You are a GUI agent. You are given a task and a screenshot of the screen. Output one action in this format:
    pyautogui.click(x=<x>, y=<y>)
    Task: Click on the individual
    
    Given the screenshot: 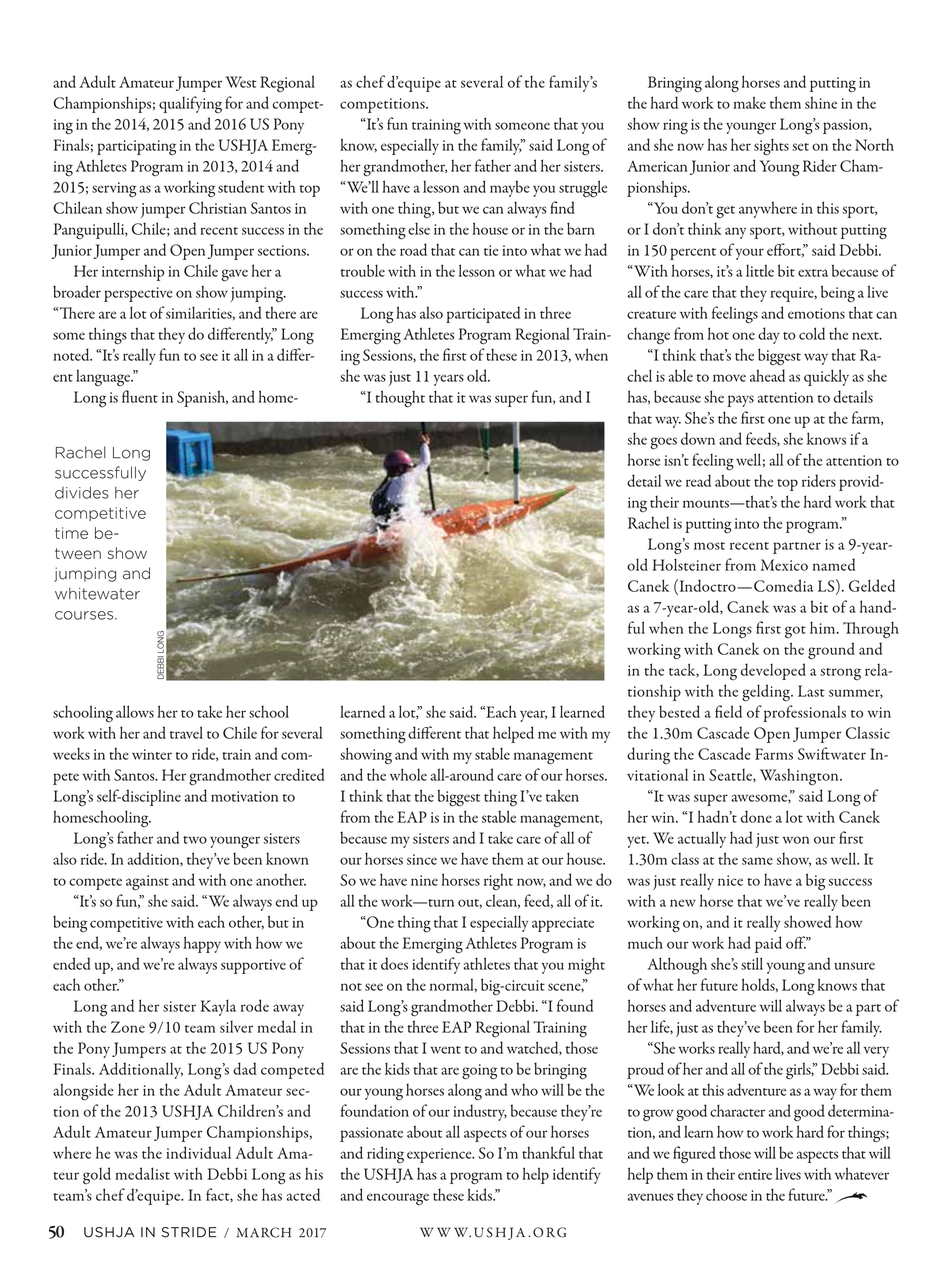 What is the action you would take?
    pyautogui.click(x=198, y=1152)
